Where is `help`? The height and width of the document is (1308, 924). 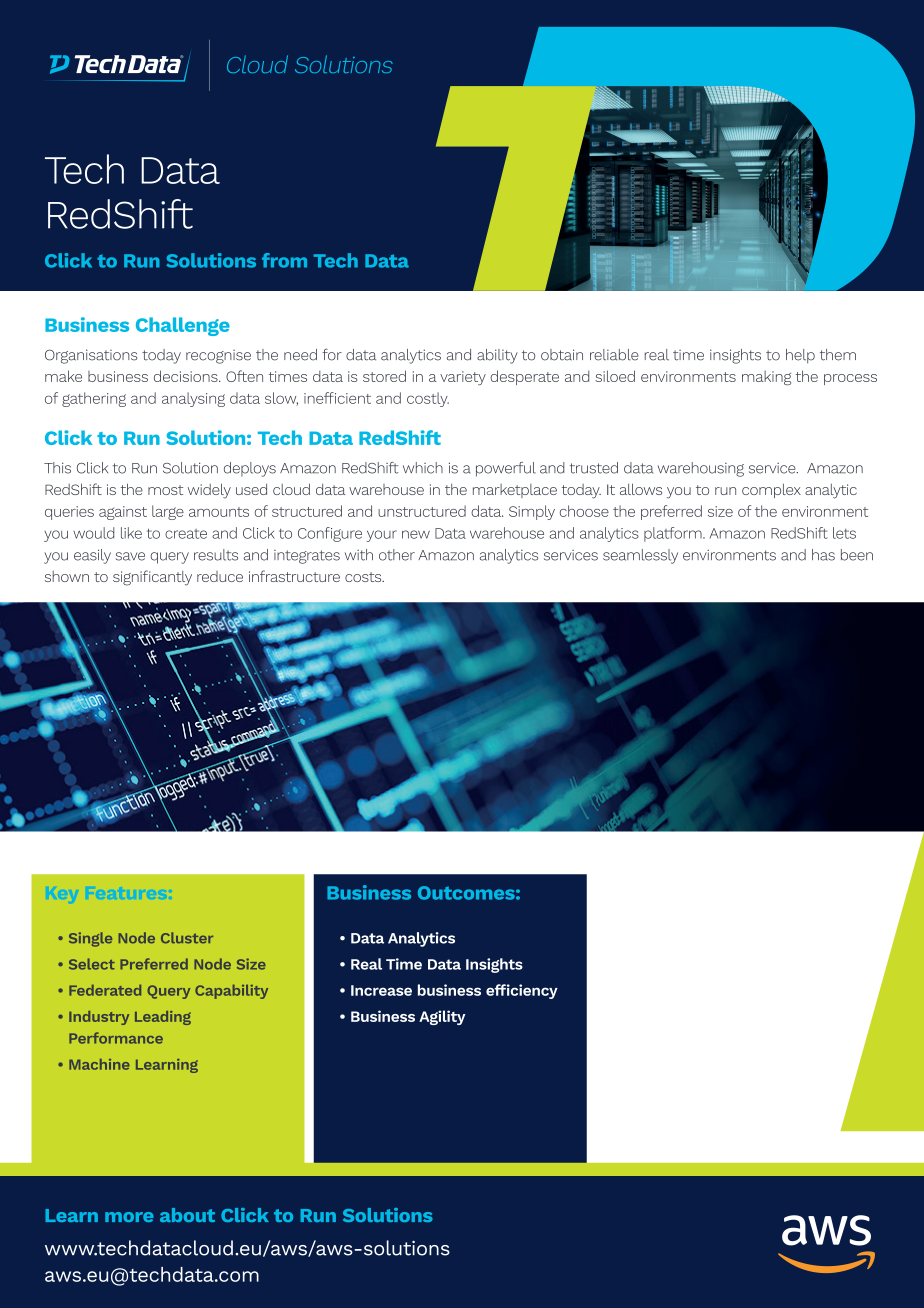
help is located at coordinates (800, 356).
